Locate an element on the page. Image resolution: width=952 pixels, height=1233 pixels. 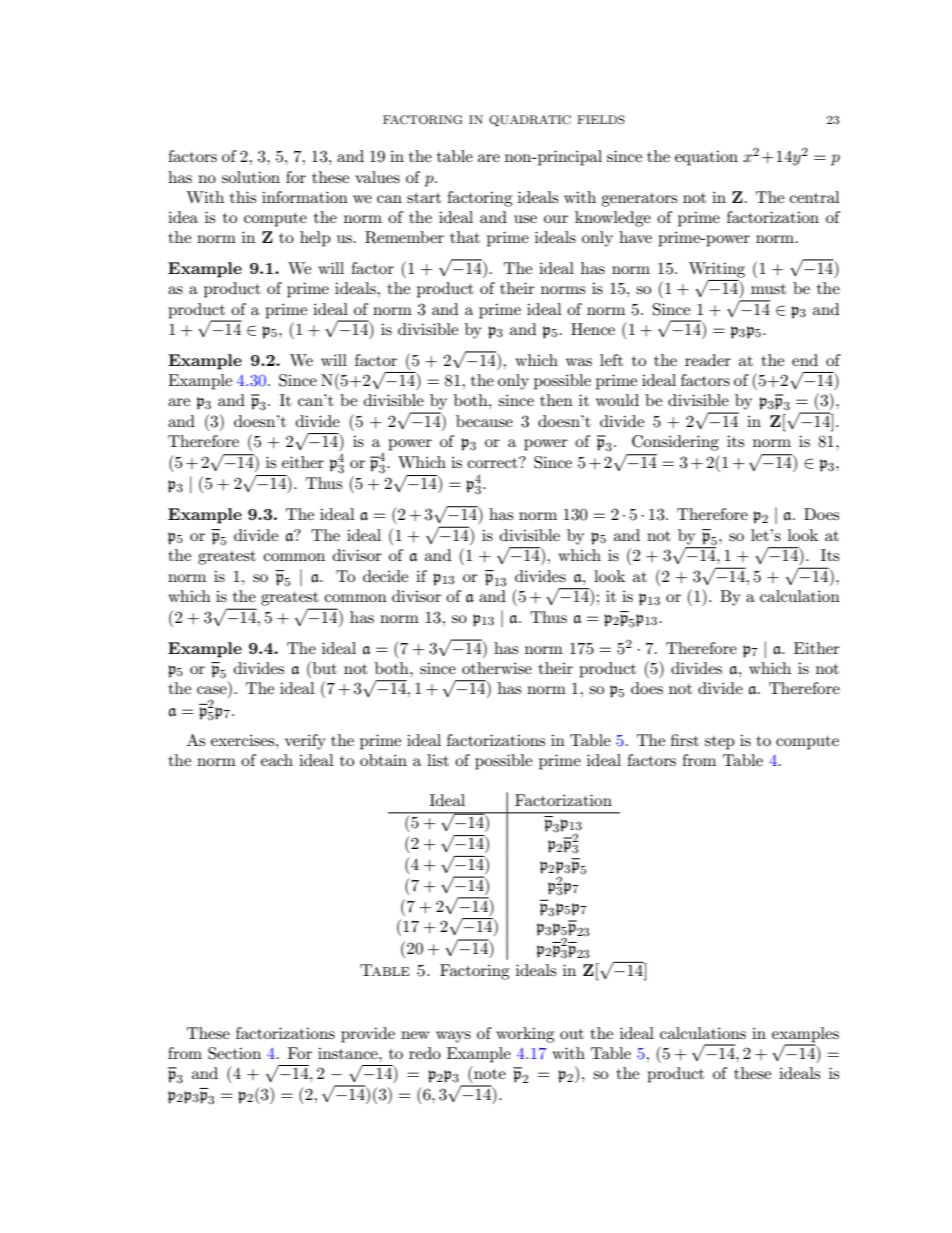
step is located at coordinates (720, 743).
